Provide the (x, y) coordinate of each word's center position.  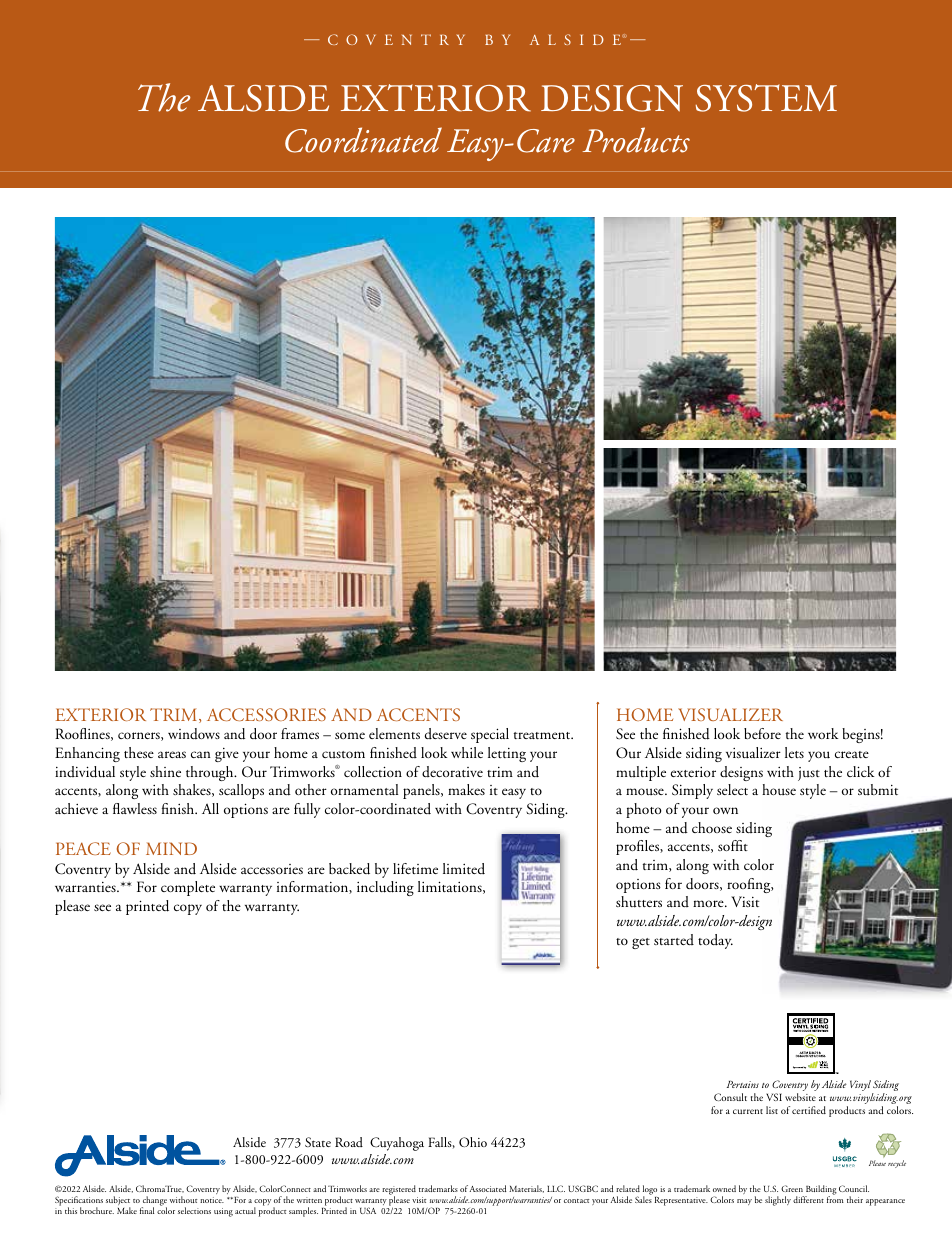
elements (394, 733)
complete (188, 888)
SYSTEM (766, 98)
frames (300, 733)
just (809, 774)
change (154, 1202)
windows (194, 734)
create (852, 754)
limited (464, 869)
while (467, 752)
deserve (446, 733)
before (762, 733)
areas (172, 754)
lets (794, 752)
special (490, 735)
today (715, 941)
